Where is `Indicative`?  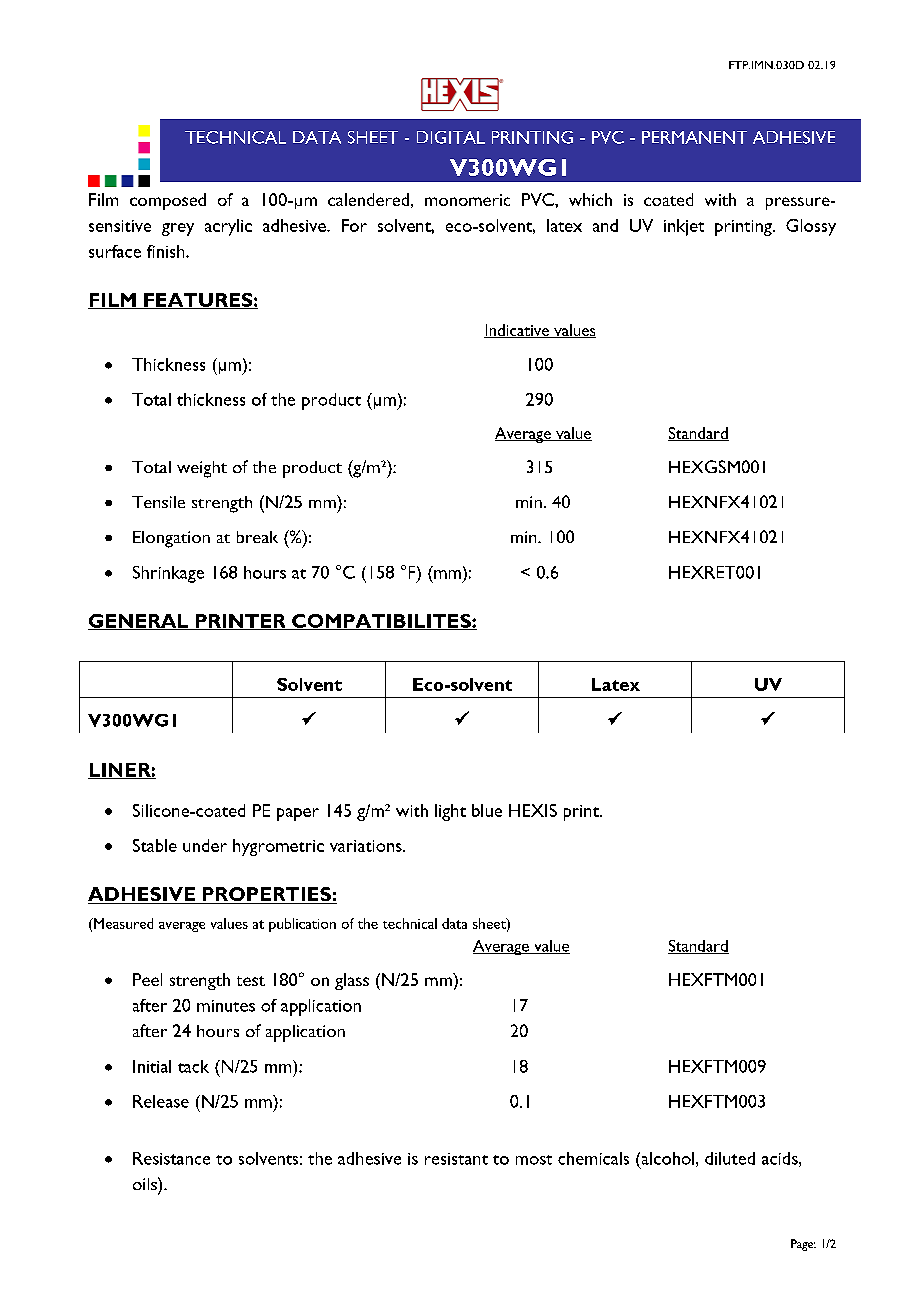
Indicative is located at coordinates (517, 331).
